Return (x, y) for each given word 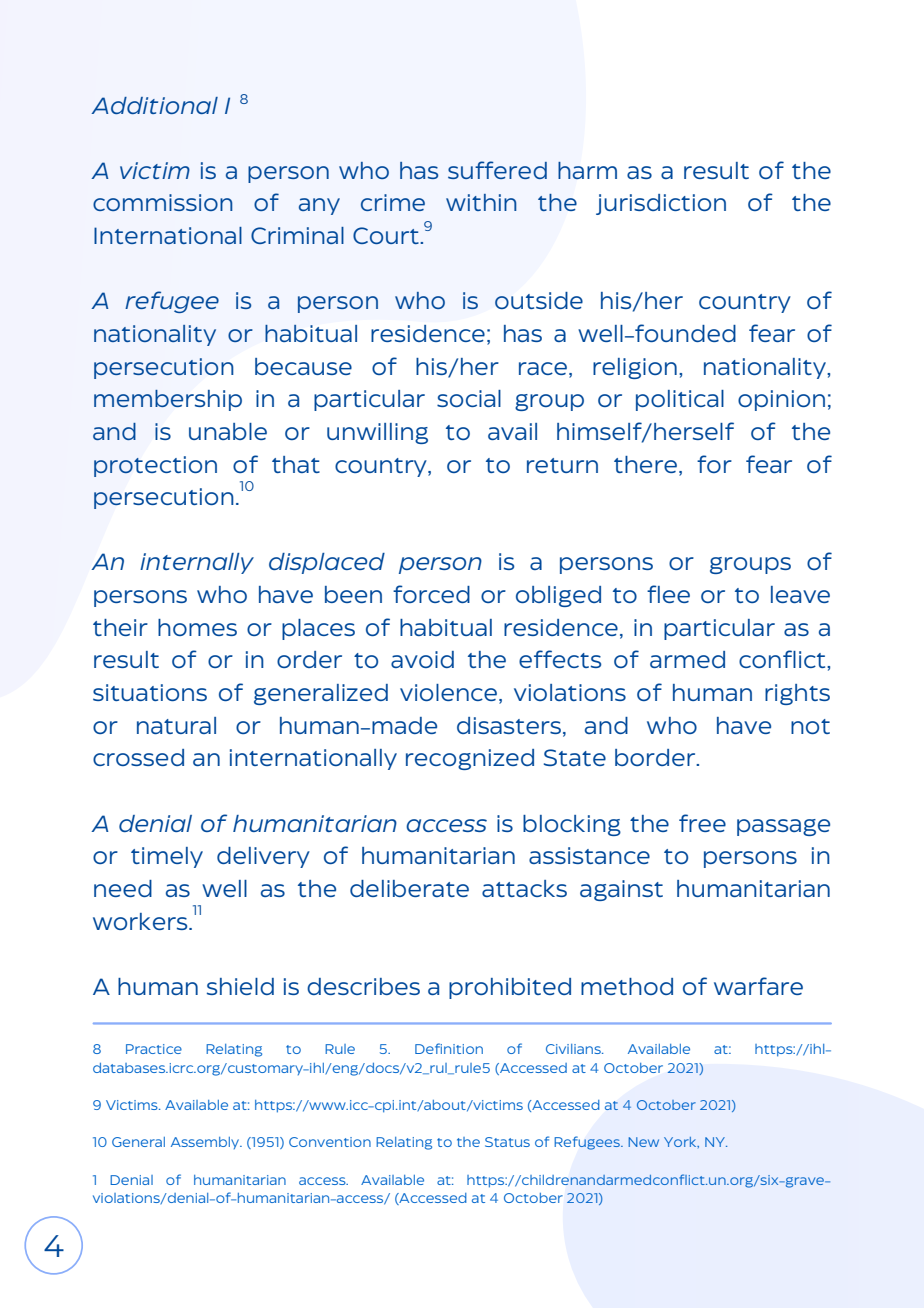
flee (668, 594)
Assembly (206, 1143)
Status (507, 1142)
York (681, 1142)
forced (431, 594)
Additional (154, 105)
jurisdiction (661, 204)
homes (197, 627)
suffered (497, 170)
